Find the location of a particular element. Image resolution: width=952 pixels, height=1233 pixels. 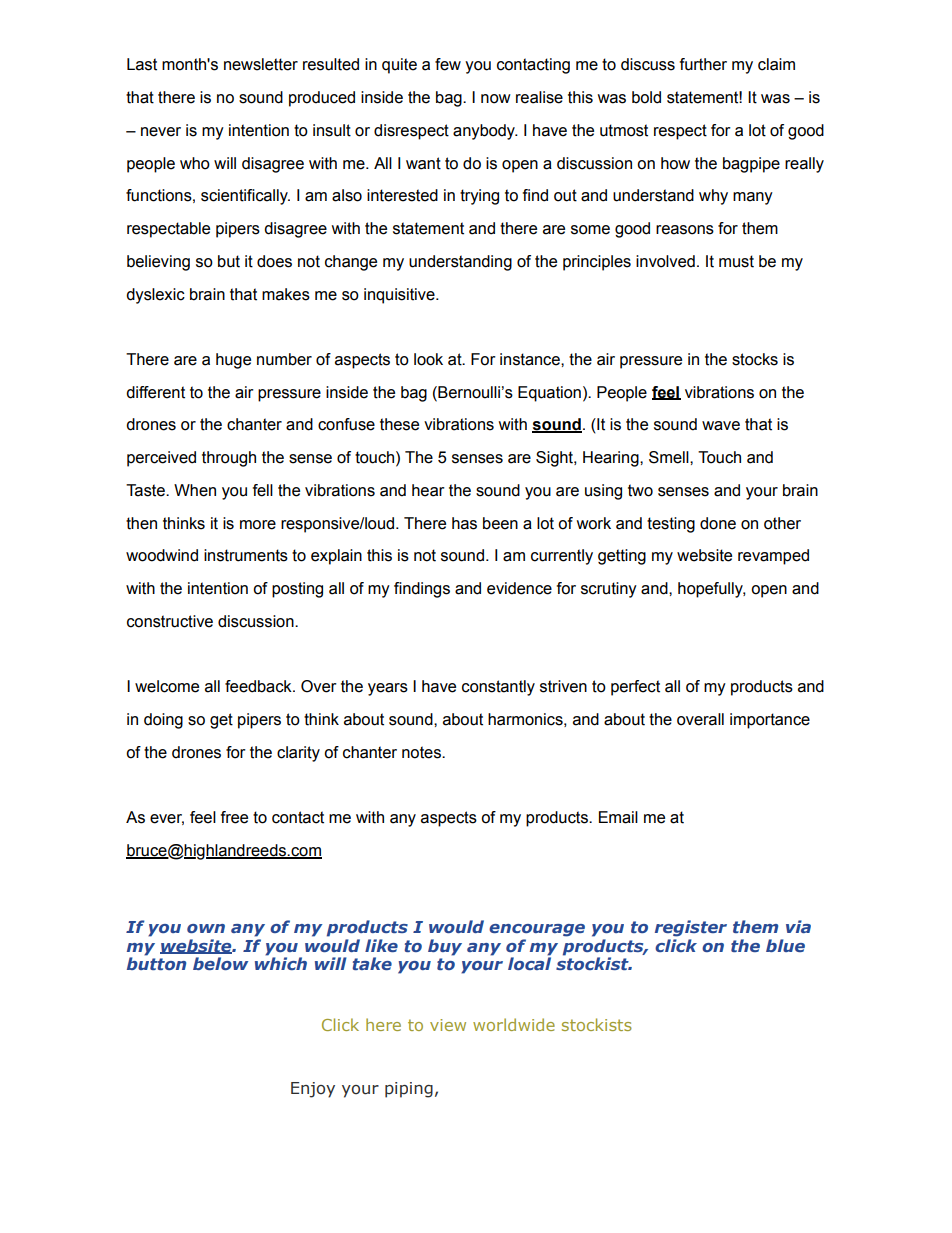

revamped is located at coordinates (773, 557).
